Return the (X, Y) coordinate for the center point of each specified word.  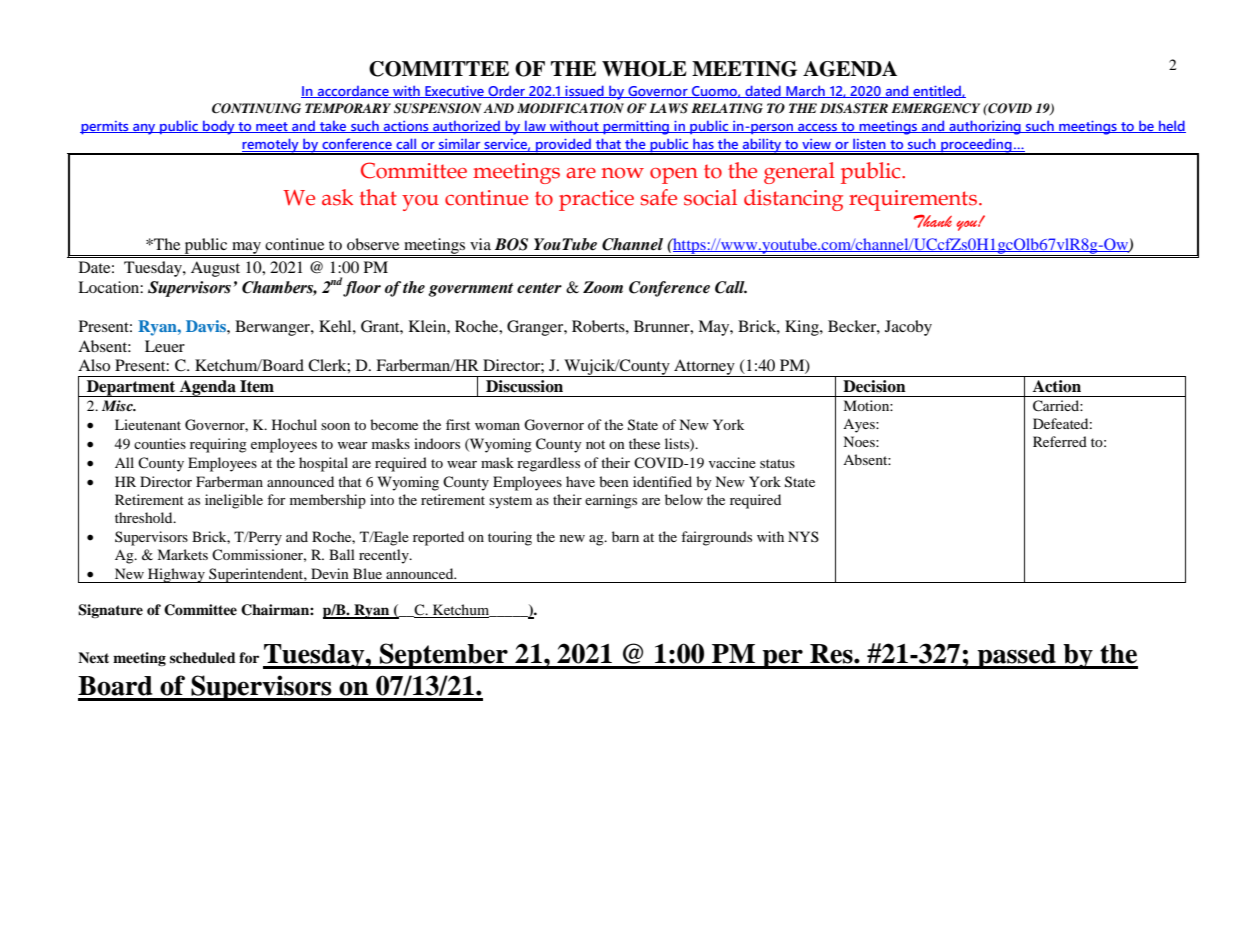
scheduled (203, 657)
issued (584, 91)
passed (1016, 656)
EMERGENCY (935, 108)
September (444, 656)
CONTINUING (256, 108)
